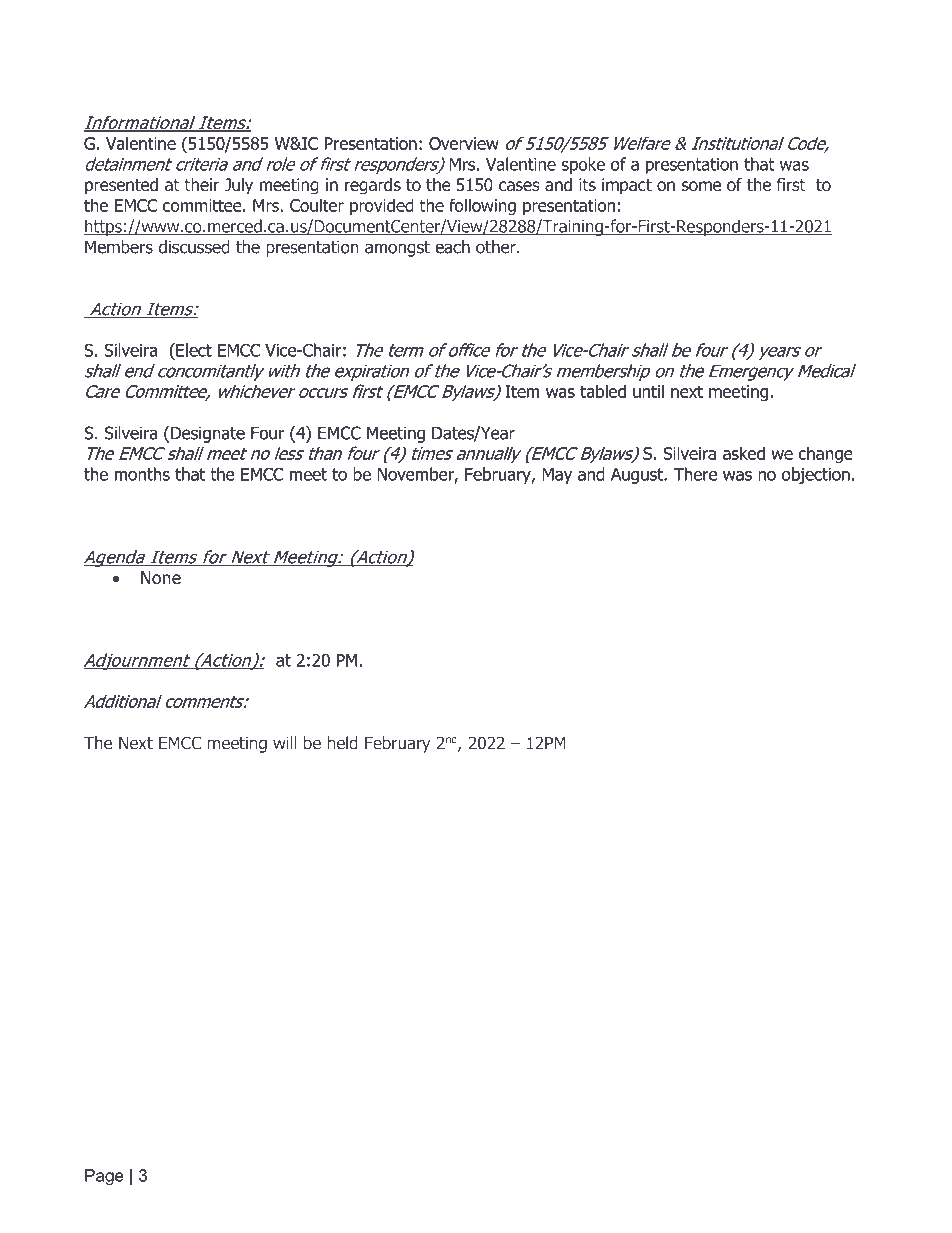  What do you see at coordinates (161, 578) in the screenshot?
I see `None` at bounding box center [161, 578].
